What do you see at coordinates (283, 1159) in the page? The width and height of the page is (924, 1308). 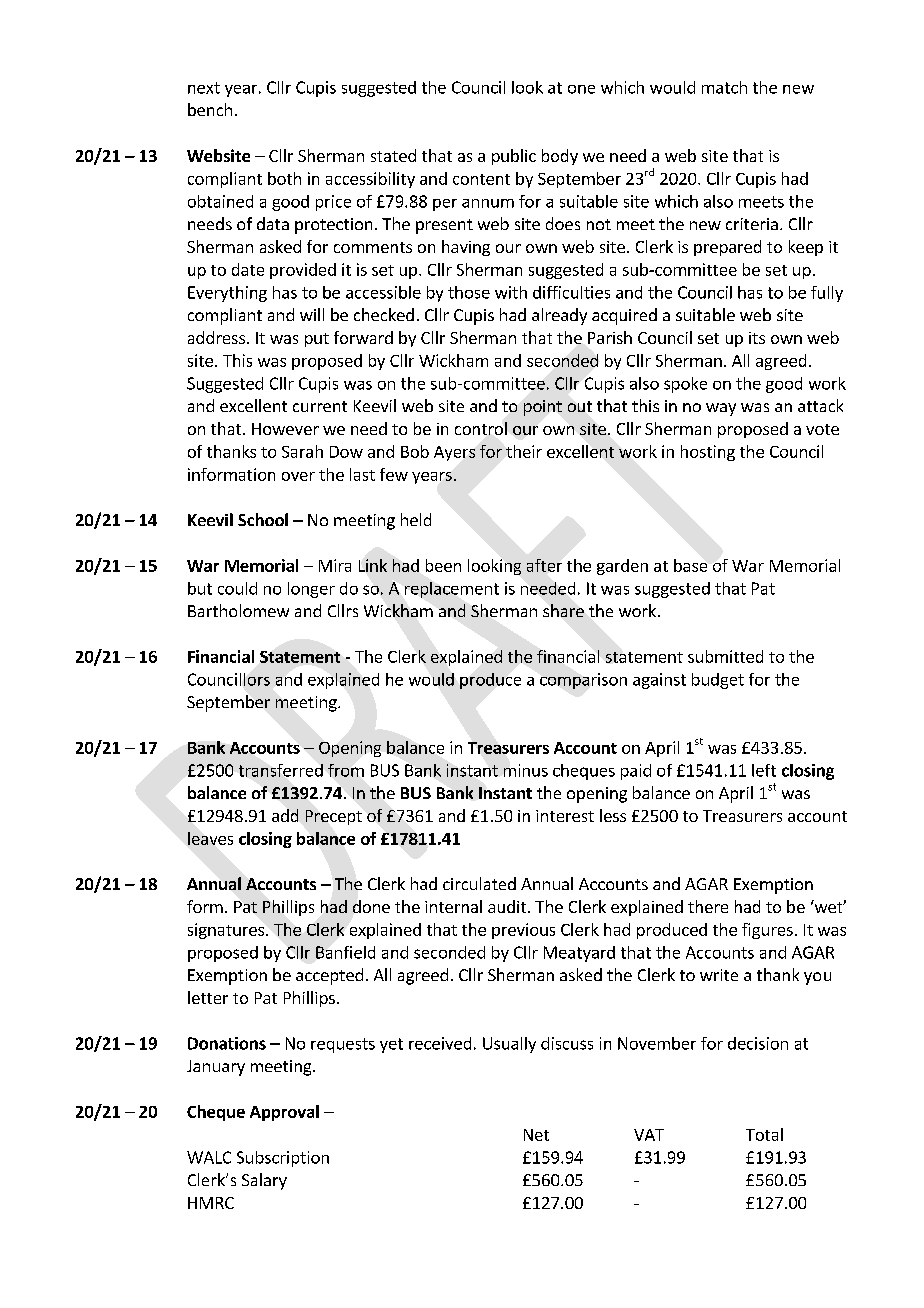 I see `Subscription` at bounding box center [283, 1159].
